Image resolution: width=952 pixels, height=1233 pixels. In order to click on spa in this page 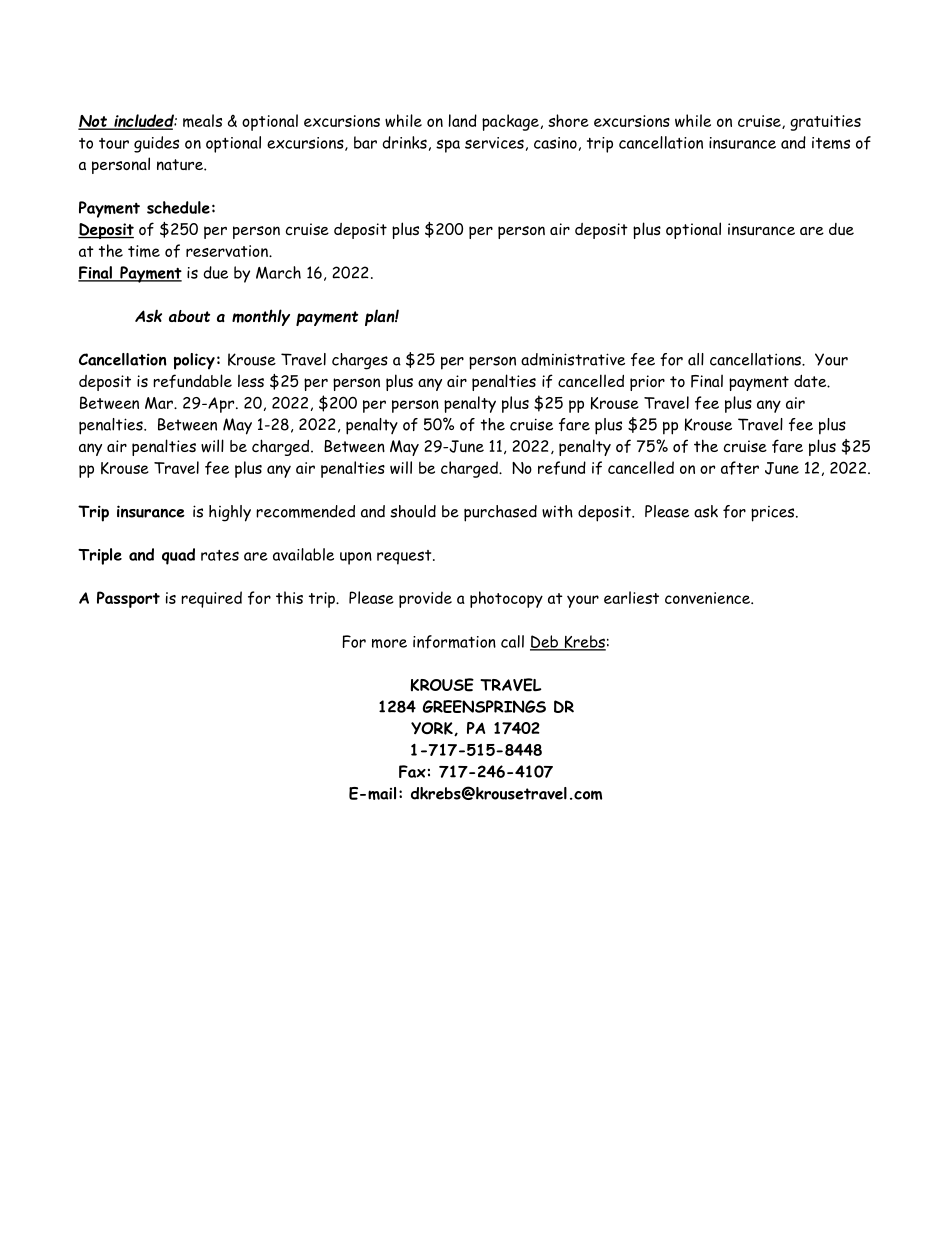, I will do `click(448, 146)`.
